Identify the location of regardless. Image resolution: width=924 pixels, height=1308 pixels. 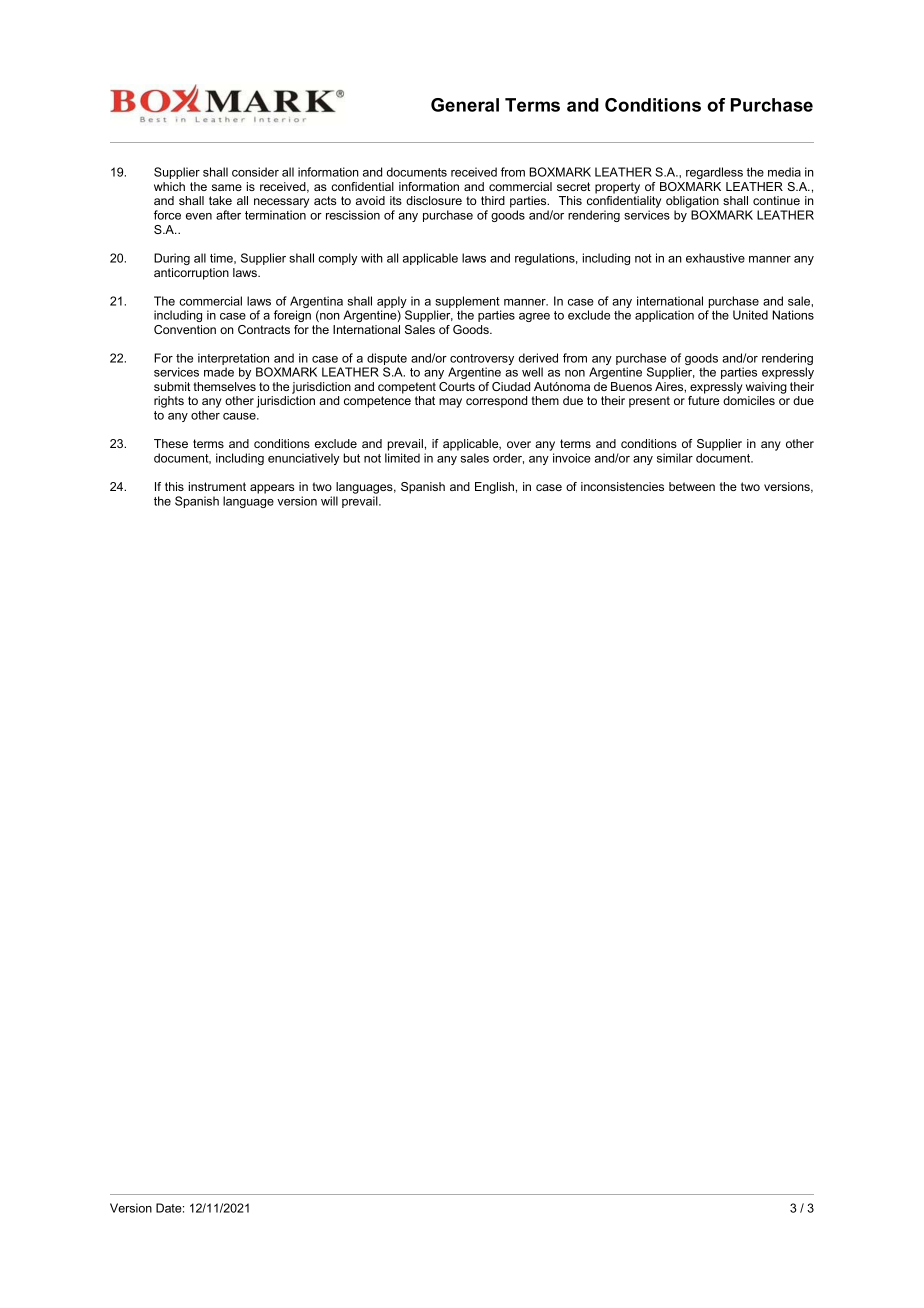
(714, 173).
